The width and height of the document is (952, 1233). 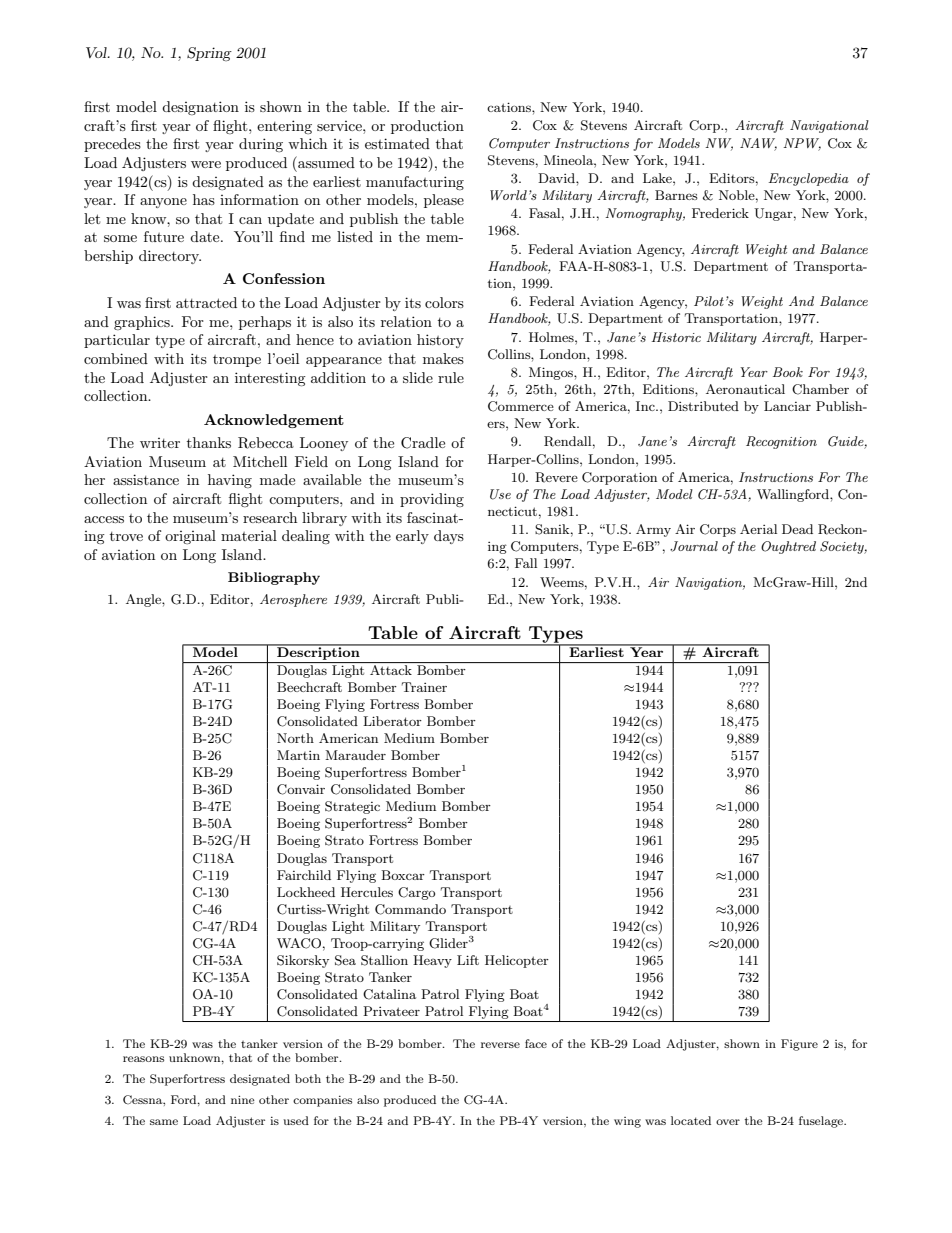 What do you see at coordinates (164, 1122) in the document?
I see `same` at bounding box center [164, 1122].
